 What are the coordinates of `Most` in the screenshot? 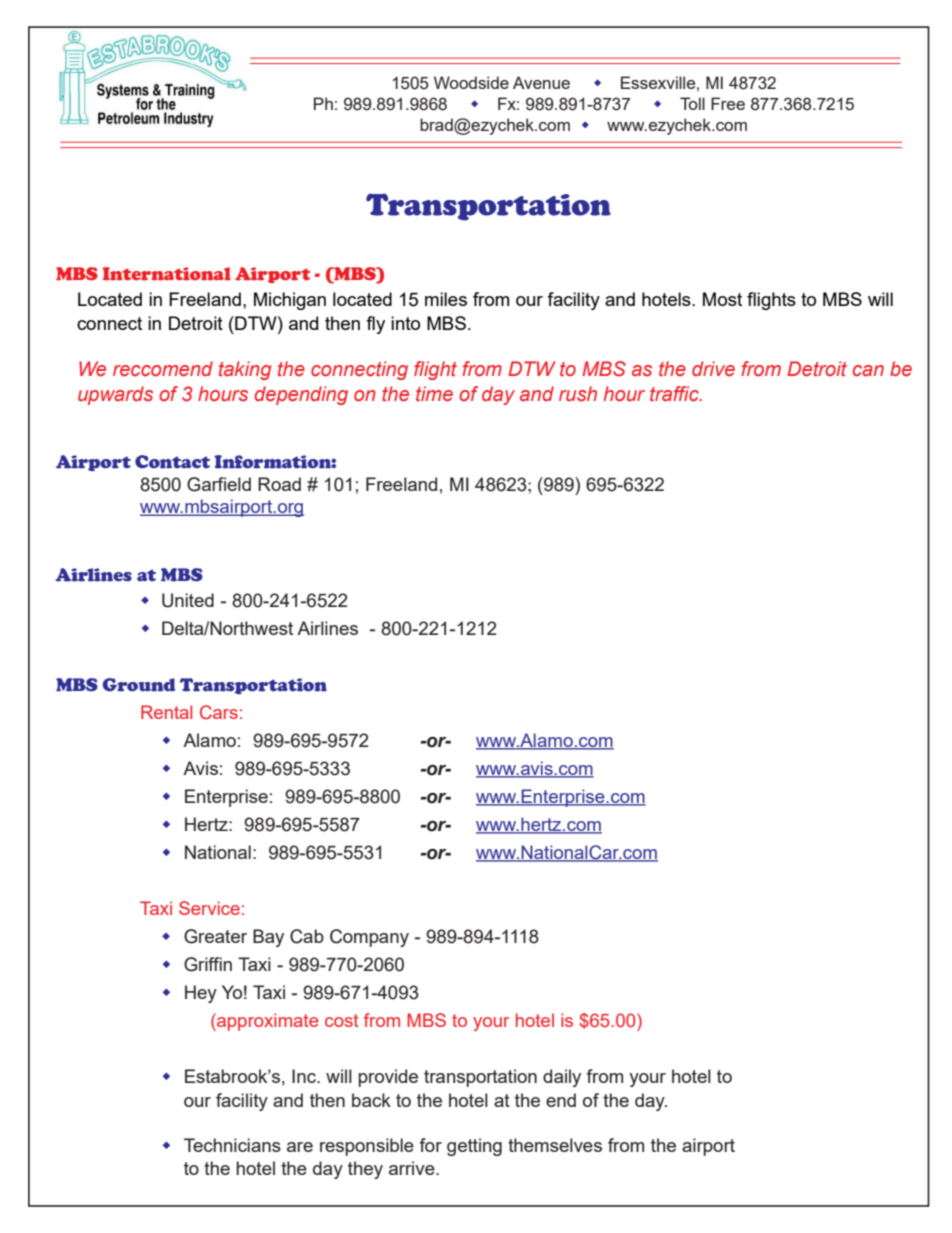 It's located at (722, 299).
